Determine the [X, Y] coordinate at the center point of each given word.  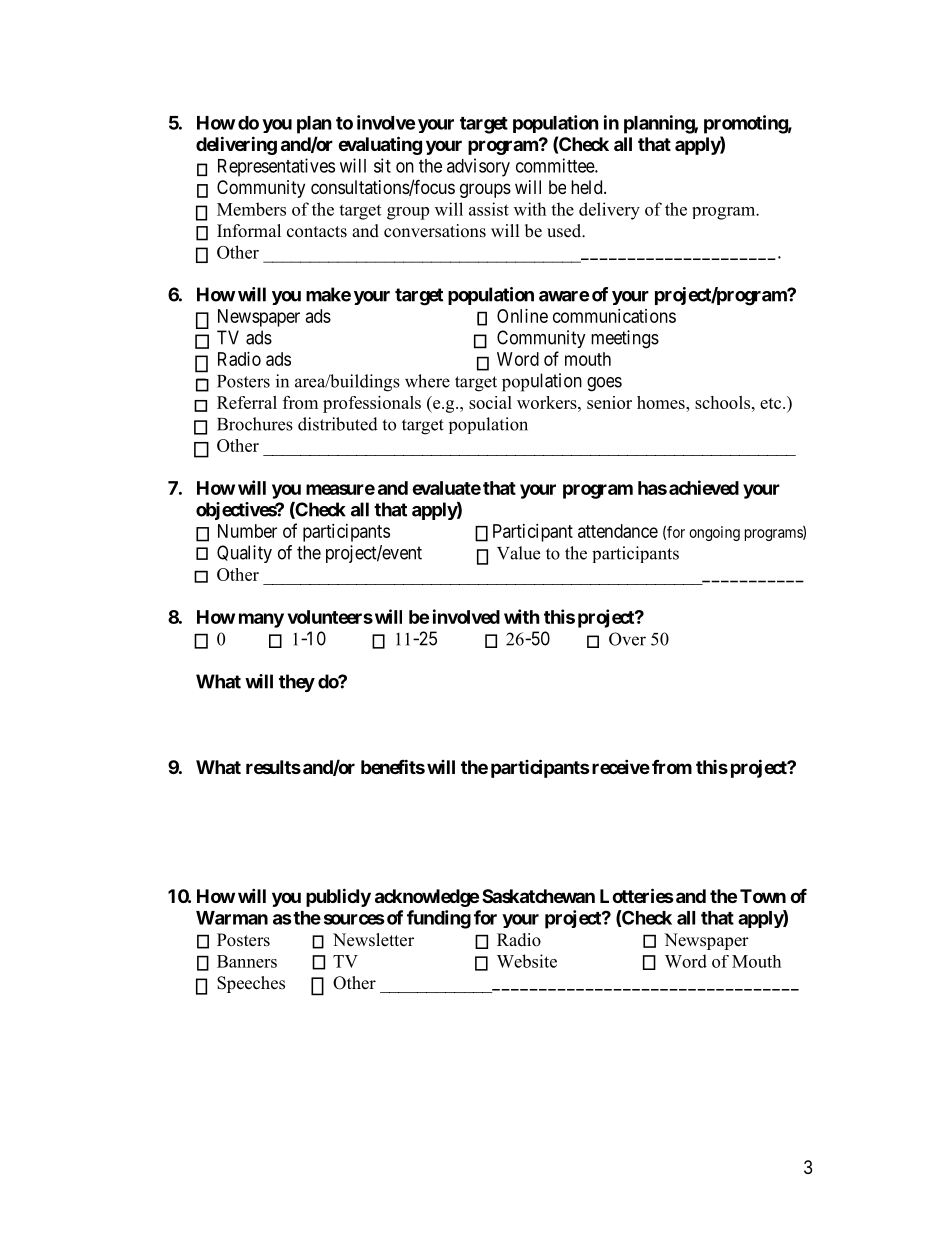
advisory [478, 167]
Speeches [251, 984]
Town [763, 896]
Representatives [276, 167]
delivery [609, 211]
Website [527, 961]
